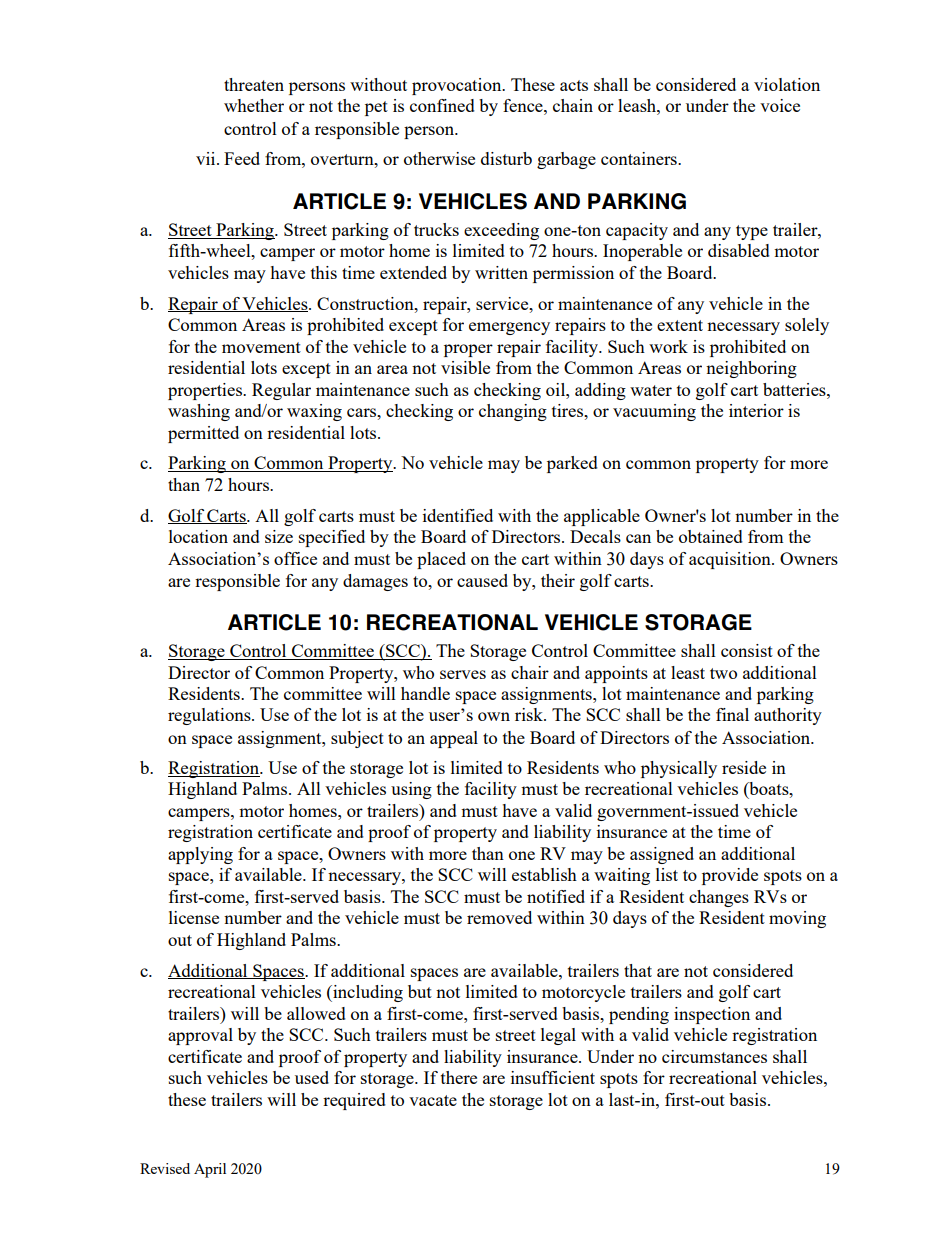  Describe the element at coordinates (458, 515) in the screenshot. I see `identified` at that location.
